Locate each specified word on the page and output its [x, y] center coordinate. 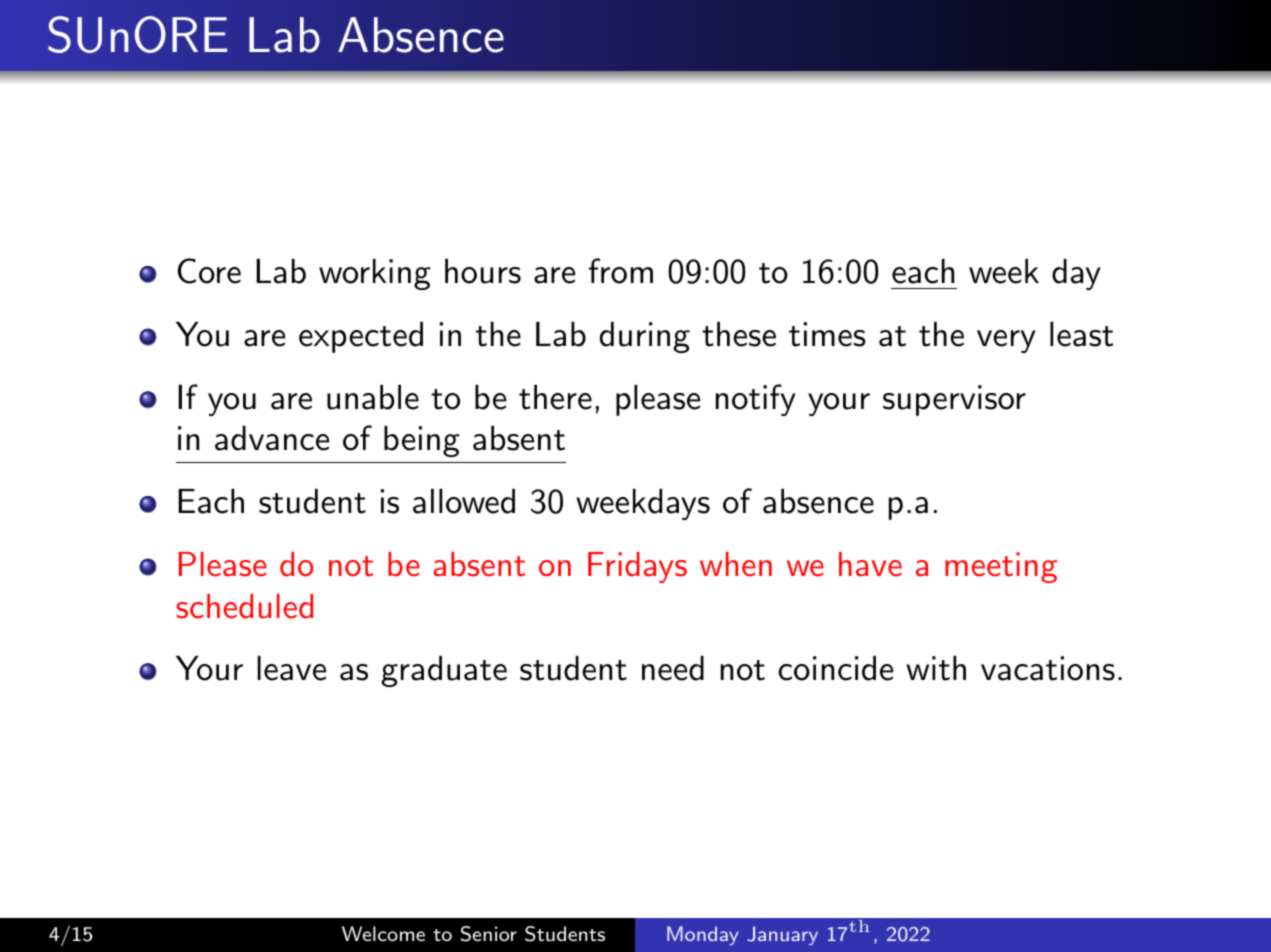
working [375, 274]
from [621, 271]
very [1006, 341]
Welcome [383, 933]
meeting [1001, 567]
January [782, 935]
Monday [703, 935]
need [673, 668]
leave [292, 668]
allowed [464, 501]
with [936, 668]
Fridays [637, 567]
